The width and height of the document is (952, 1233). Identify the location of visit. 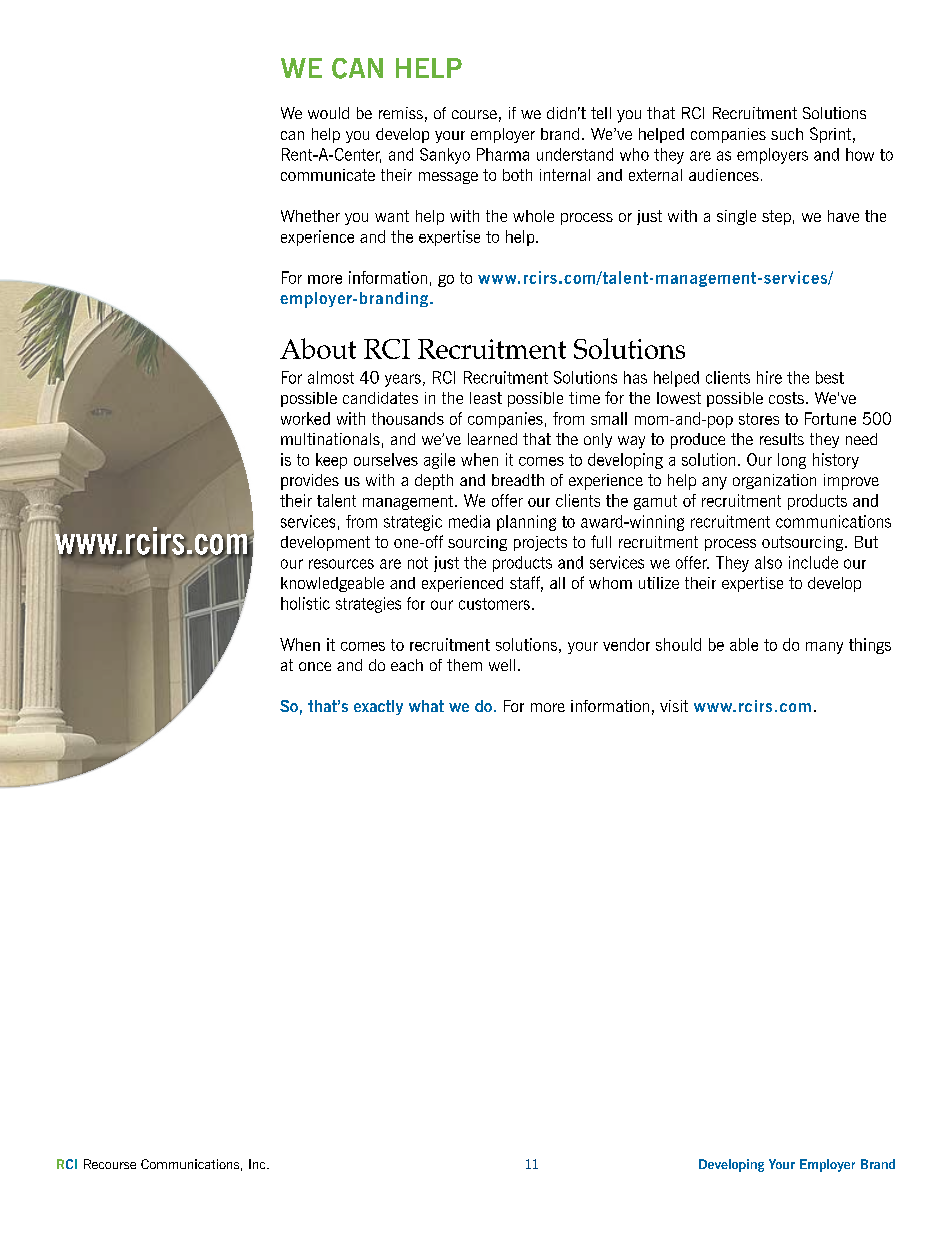
(674, 706).
